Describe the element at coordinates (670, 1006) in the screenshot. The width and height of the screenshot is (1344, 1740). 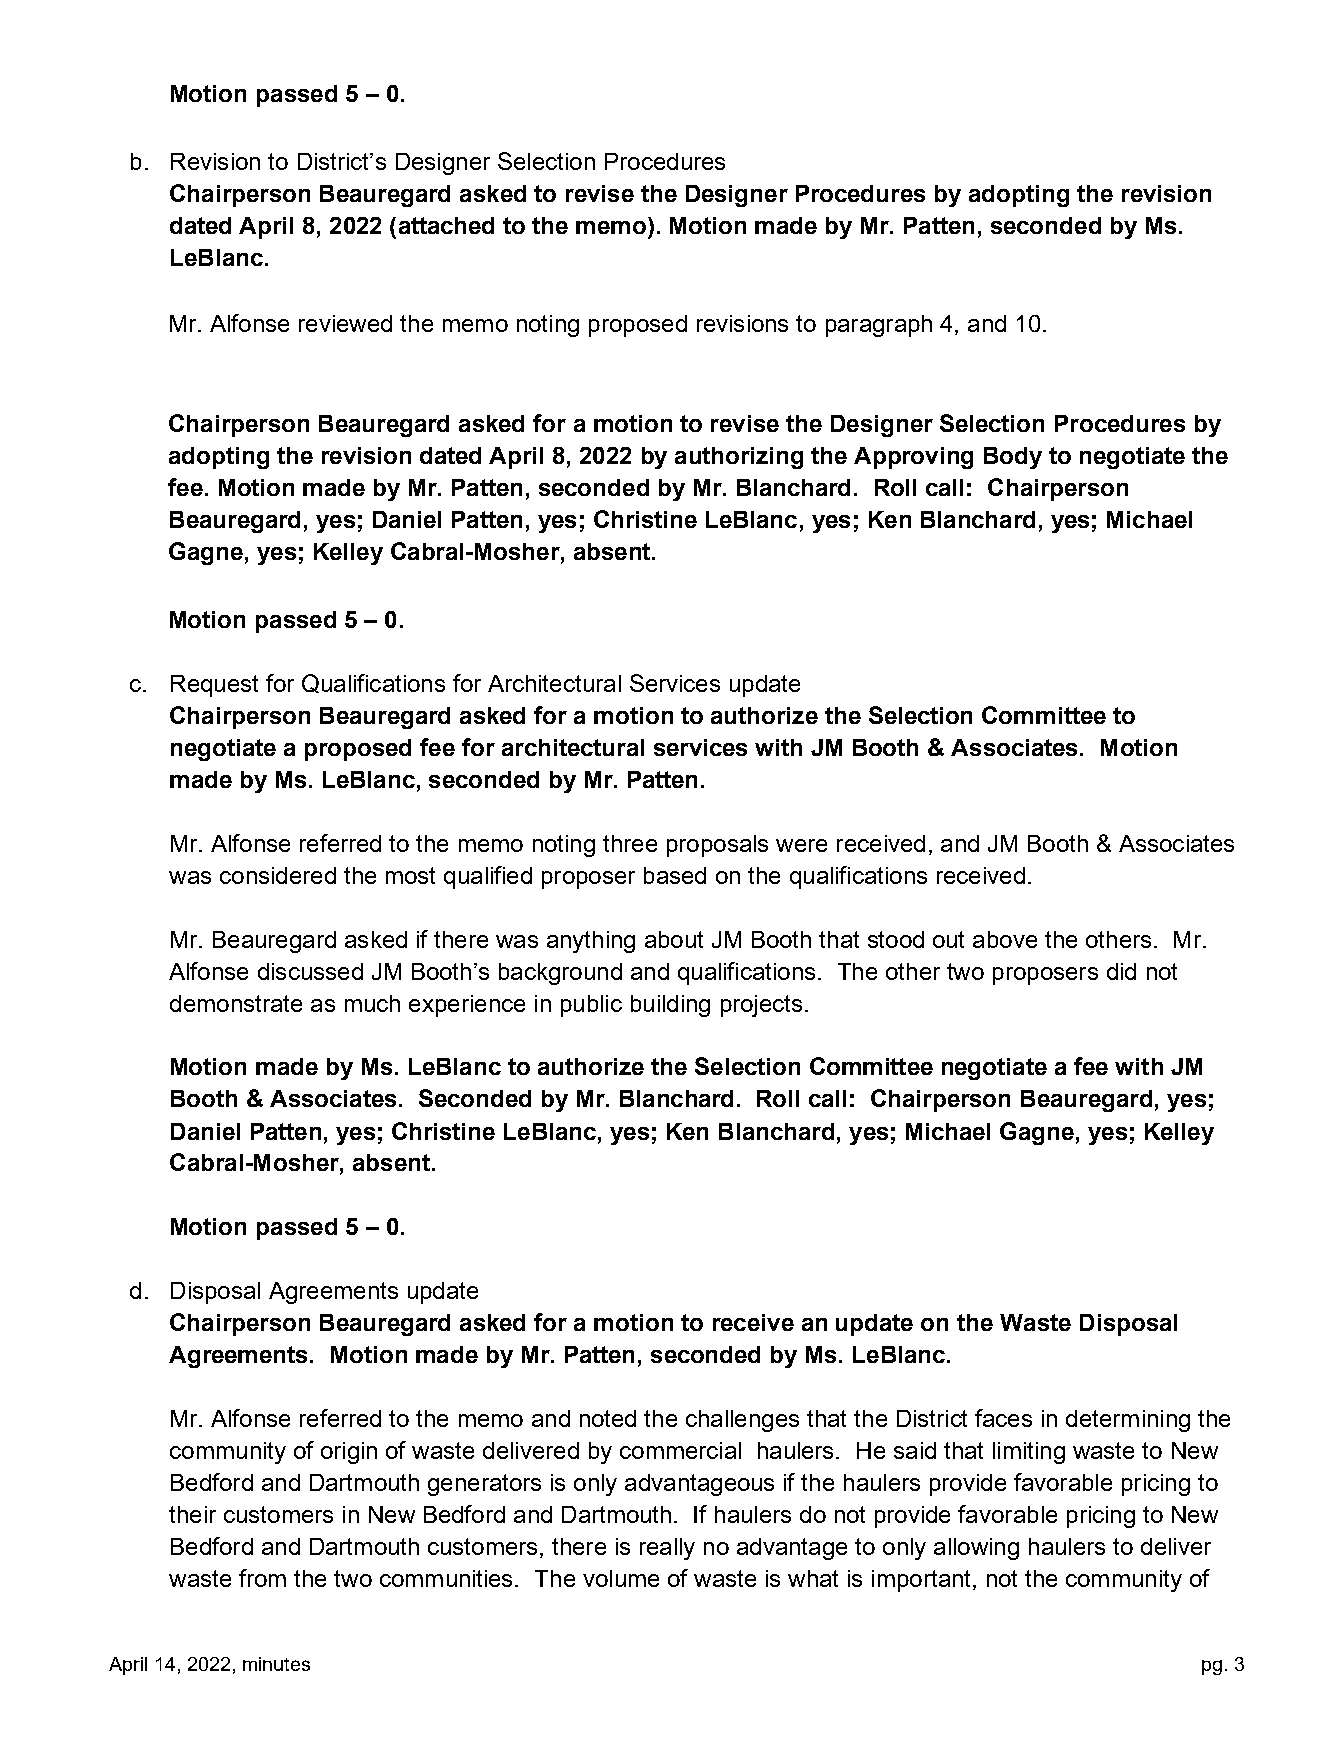
I see `building` at that location.
